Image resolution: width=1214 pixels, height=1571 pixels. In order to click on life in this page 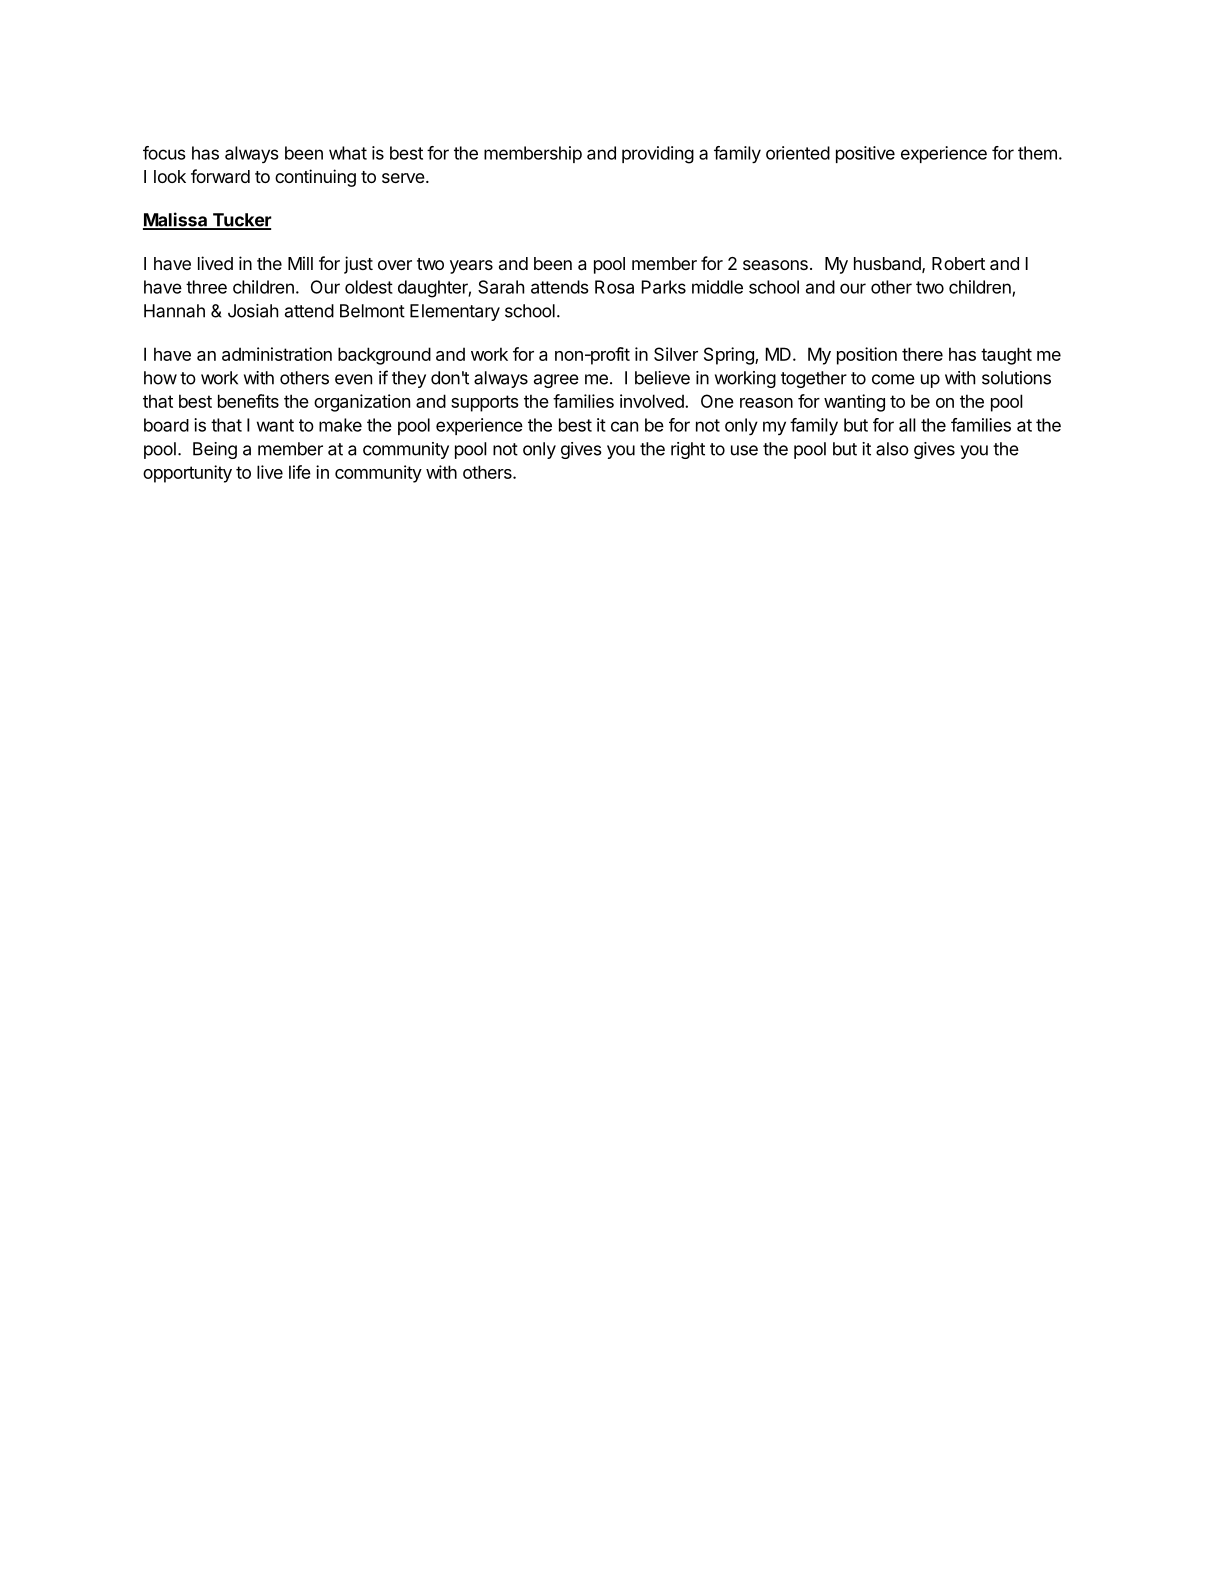, I will do `click(300, 472)`.
